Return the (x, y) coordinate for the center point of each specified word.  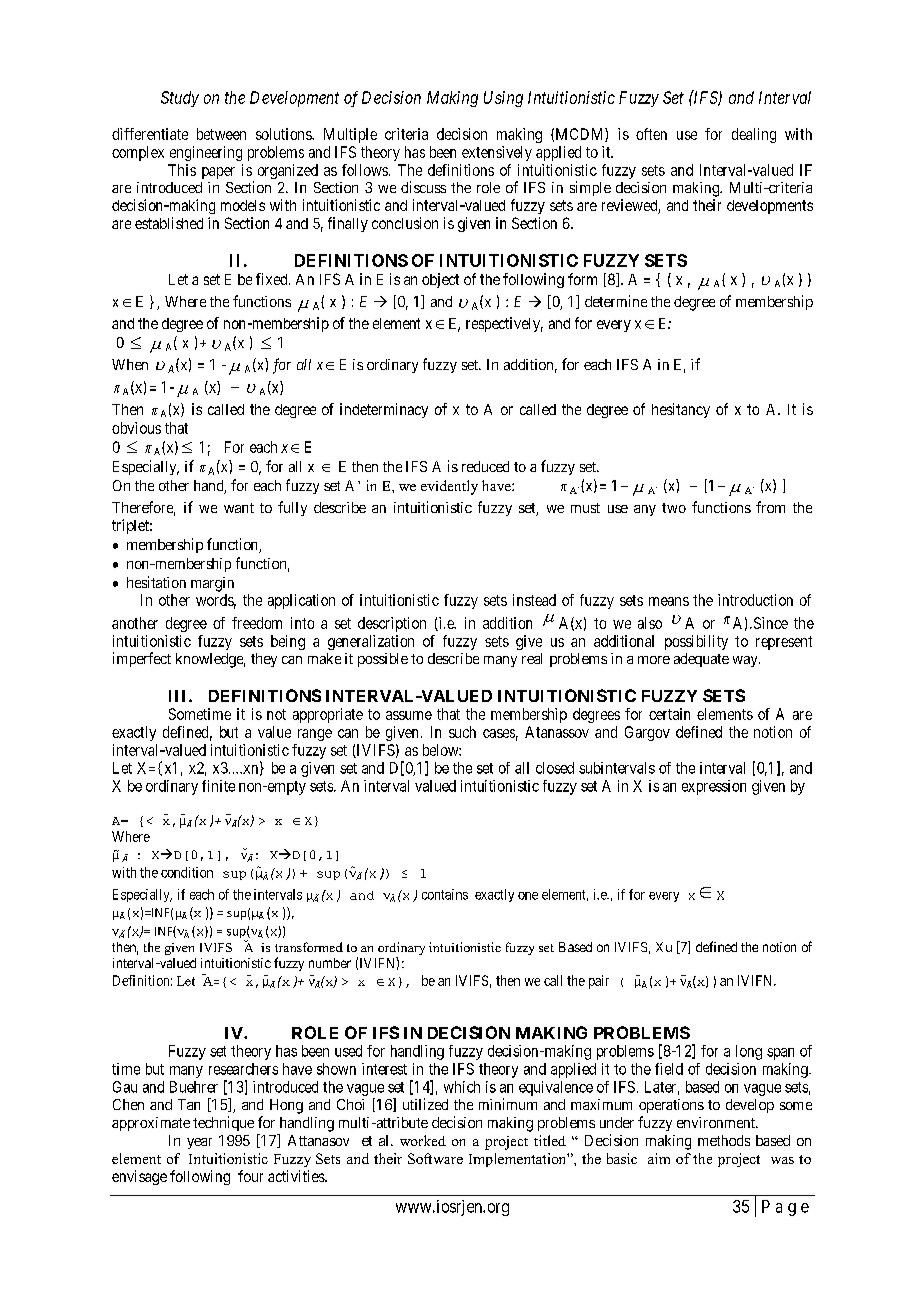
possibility (696, 642)
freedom (257, 623)
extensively (497, 153)
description (392, 624)
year (199, 1143)
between (221, 134)
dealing (754, 135)
